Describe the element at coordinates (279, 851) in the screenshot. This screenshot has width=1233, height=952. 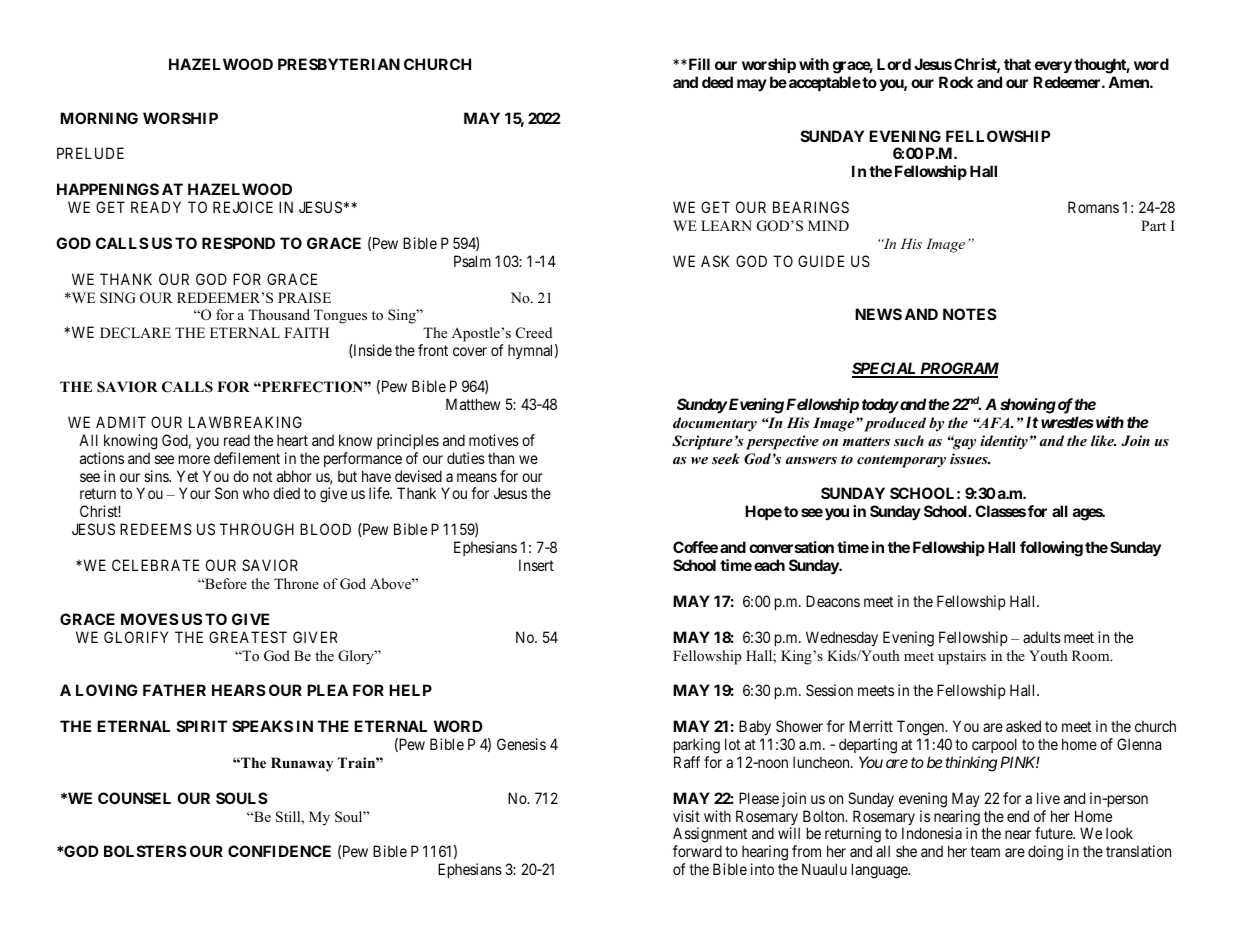
I see `CONFIDENCE` at that location.
